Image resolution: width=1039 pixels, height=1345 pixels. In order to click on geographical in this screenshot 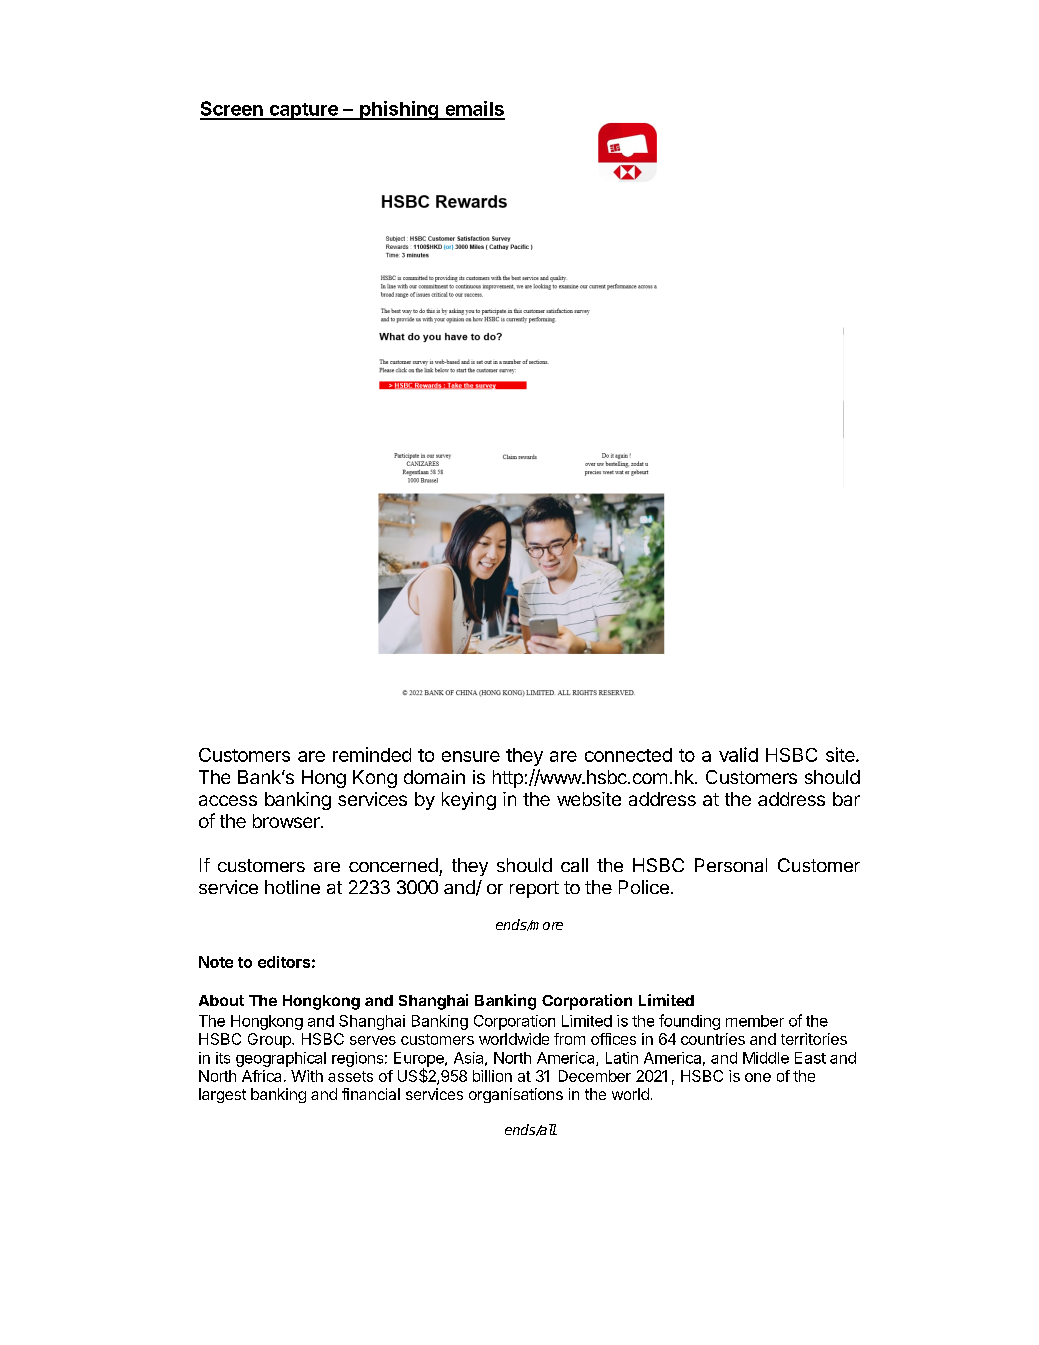, I will do `click(281, 1059)`.
